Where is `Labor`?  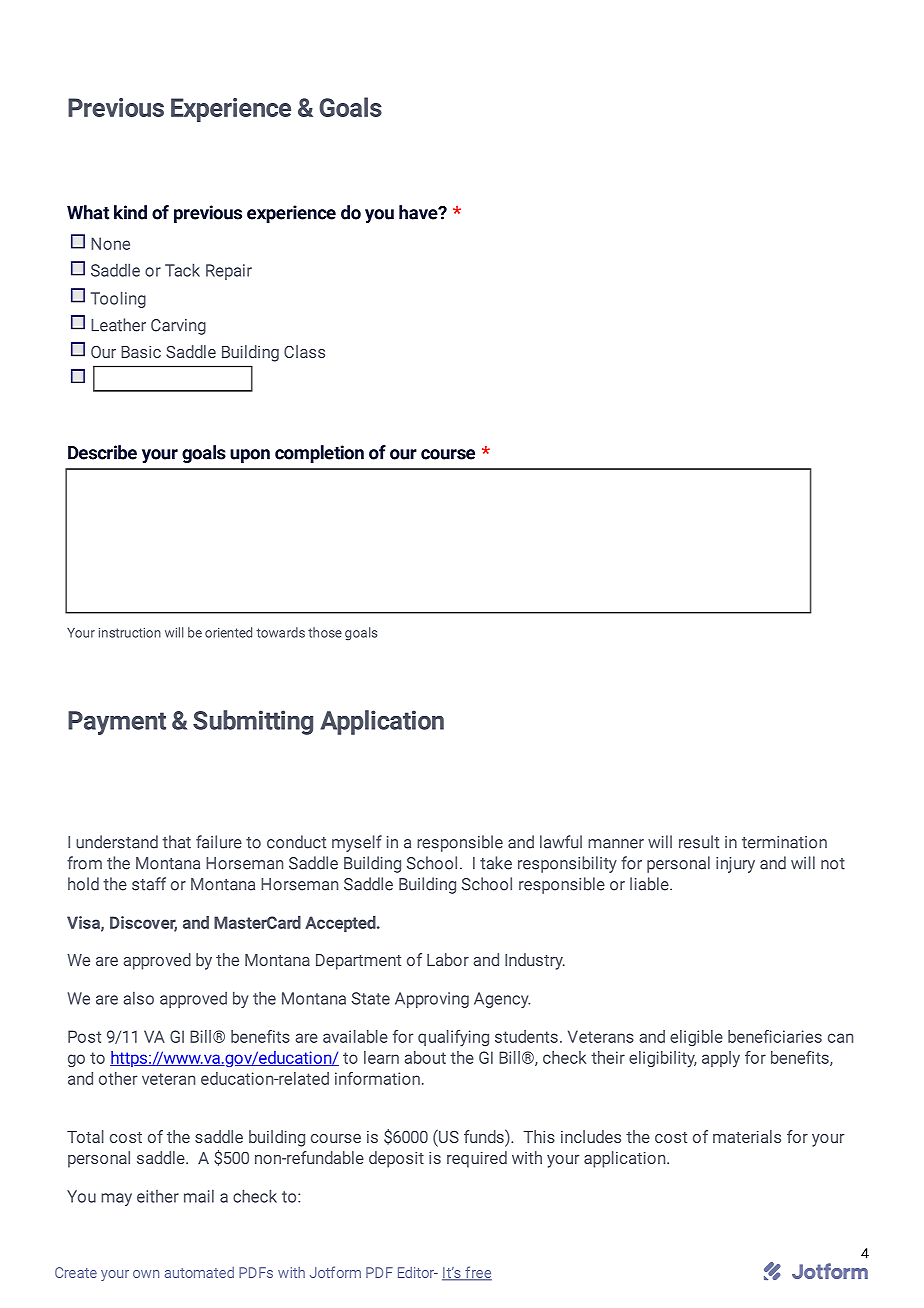
Labor is located at coordinates (448, 959).
